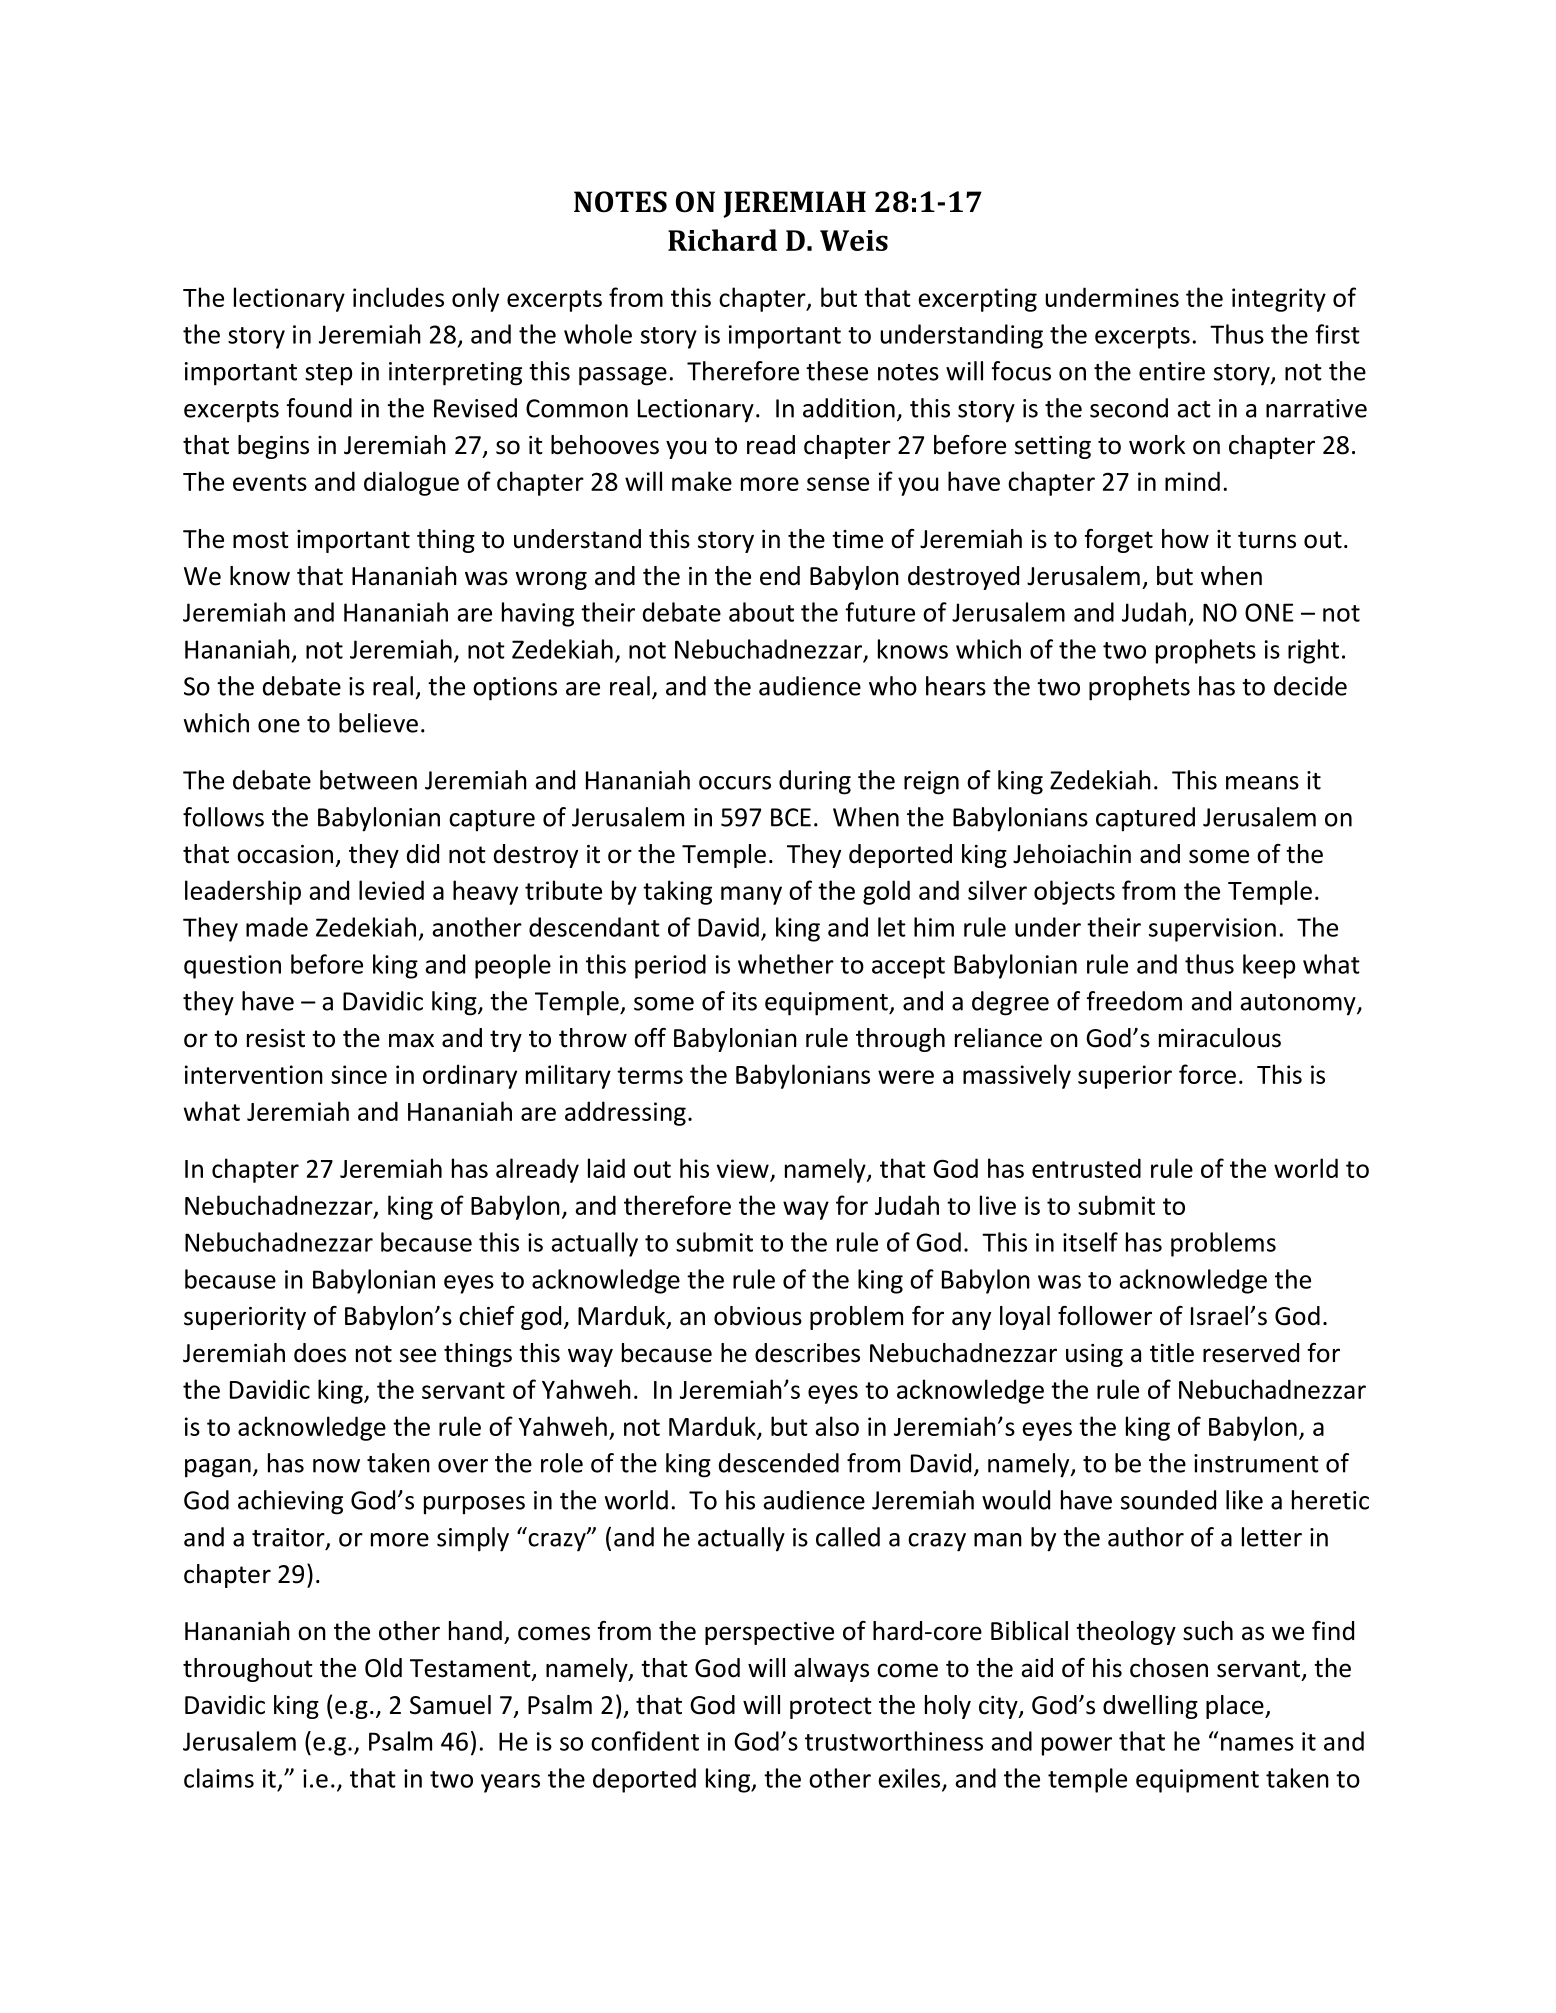 The image size is (1556, 2013). Describe the element at coordinates (1236, 1707) in the screenshot. I see `place` at that location.
